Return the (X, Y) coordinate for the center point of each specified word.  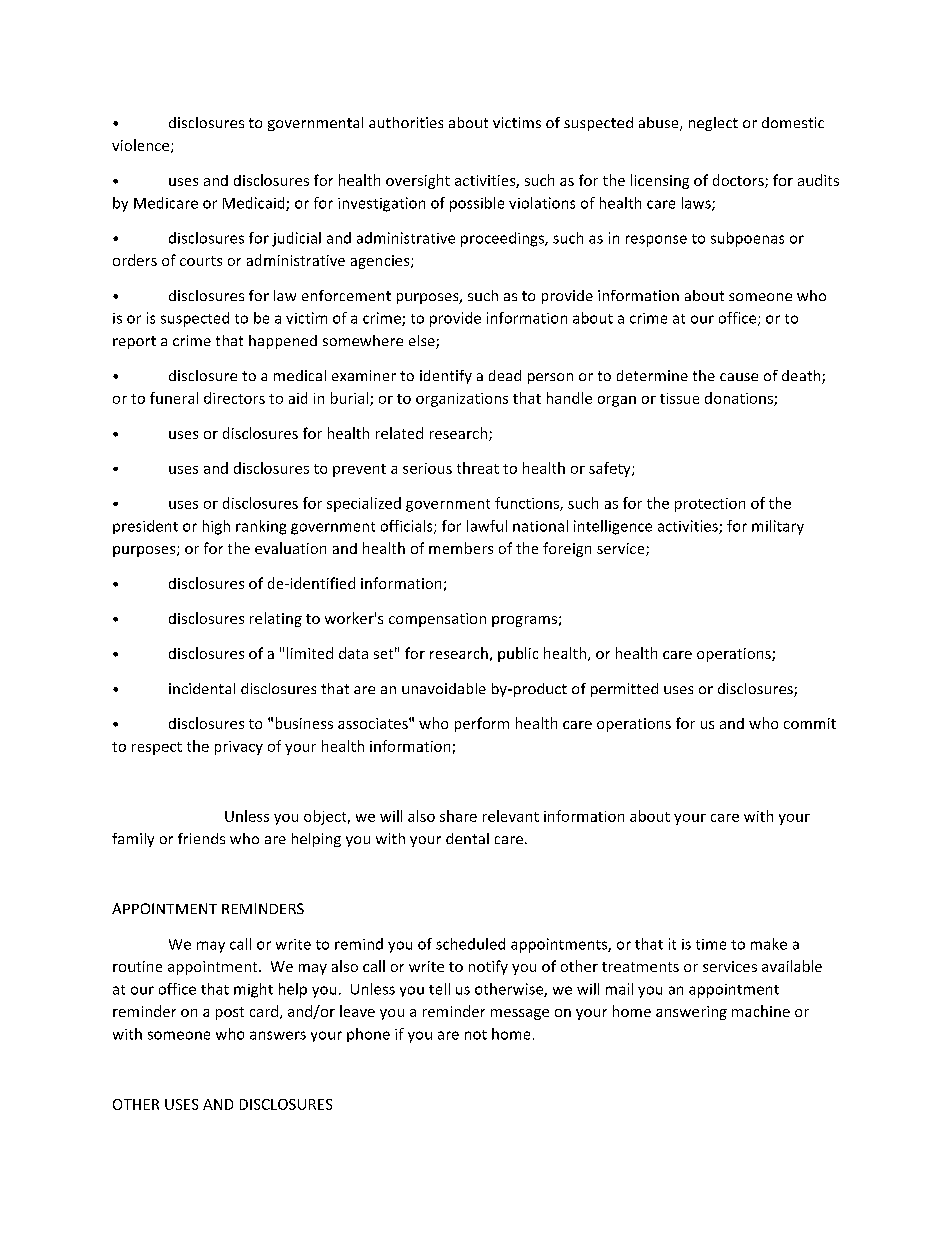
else (423, 342)
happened (283, 342)
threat (478, 468)
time (711, 944)
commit (810, 723)
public (518, 654)
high (216, 527)
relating (276, 619)
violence (142, 146)
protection (710, 505)
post (230, 1013)
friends (201, 838)
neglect (713, 124)
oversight (418, 181)
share (458, 816)
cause (739, 377)
